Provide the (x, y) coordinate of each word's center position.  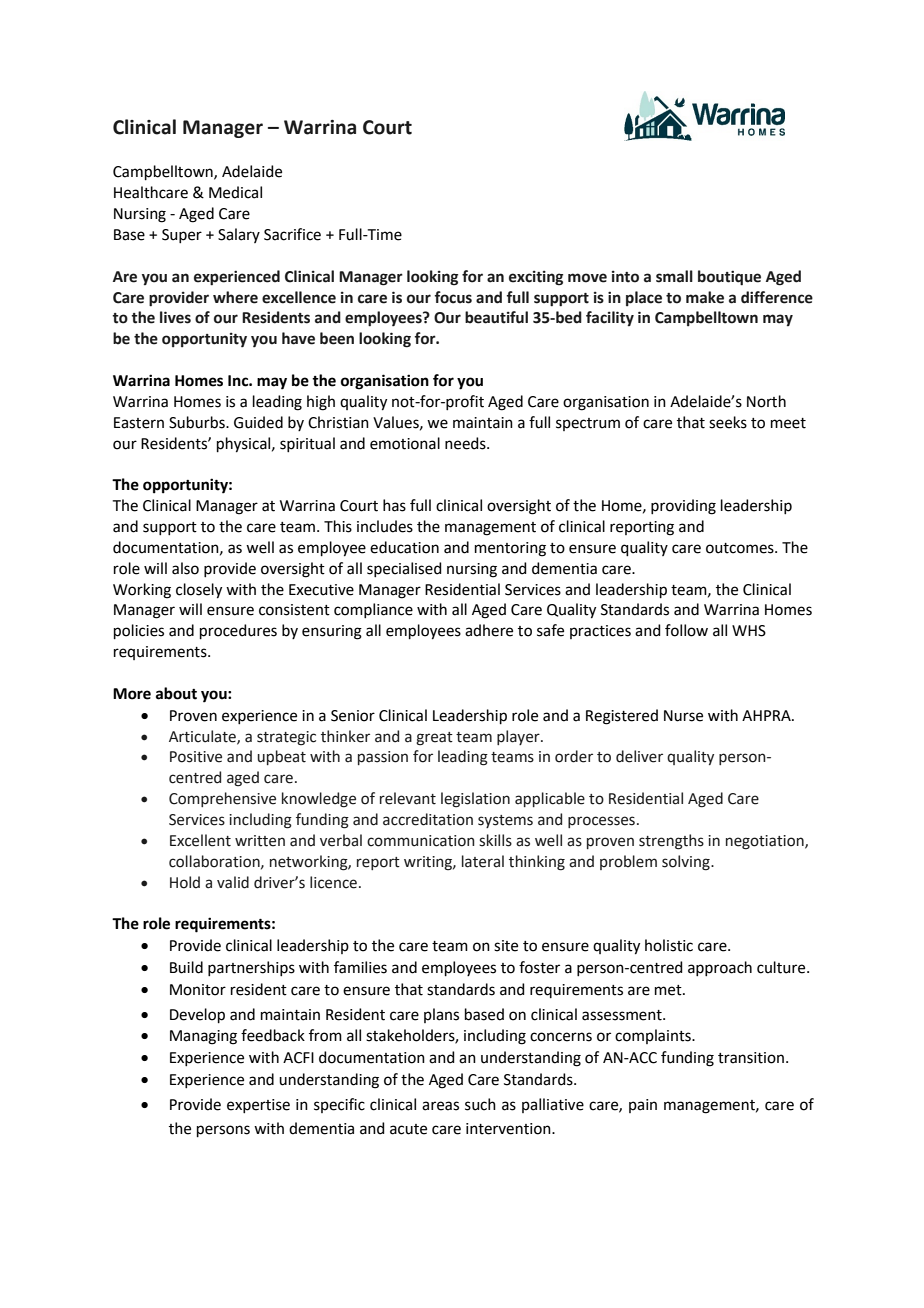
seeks (728, 422)
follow (686, 630)
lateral (483, 861)
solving (687, 863)
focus (453, 297)
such (480, 1104)
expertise (258, 1106)
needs (466, 443)
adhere (489, 630)
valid (233, 882)
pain (643, 1106)
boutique (729, 278)
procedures (238, 631)
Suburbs (198, 422)
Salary (239, 235)
